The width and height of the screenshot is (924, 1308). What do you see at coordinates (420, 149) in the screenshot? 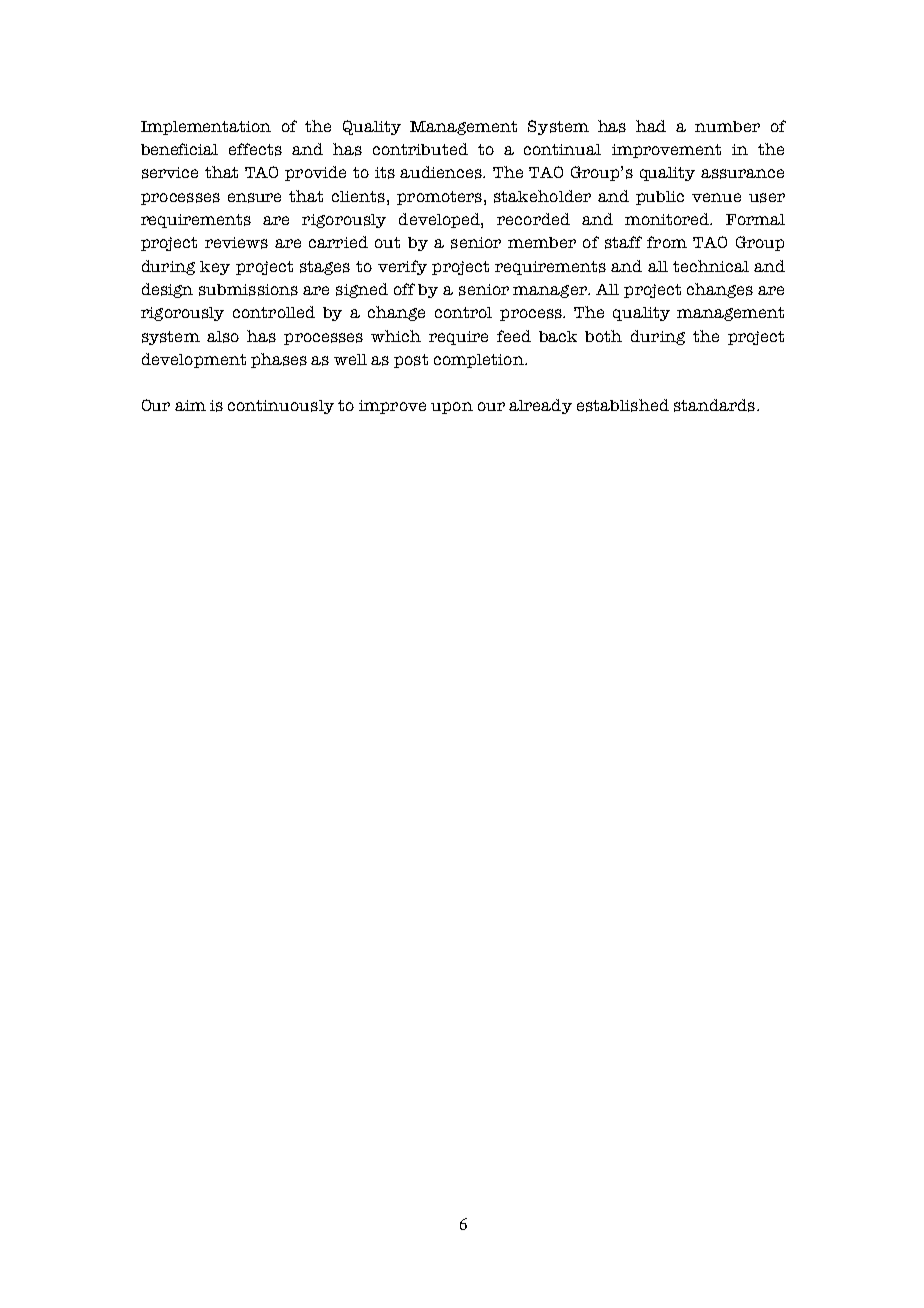
I see `contributed` at bounding box center [420, 149].
